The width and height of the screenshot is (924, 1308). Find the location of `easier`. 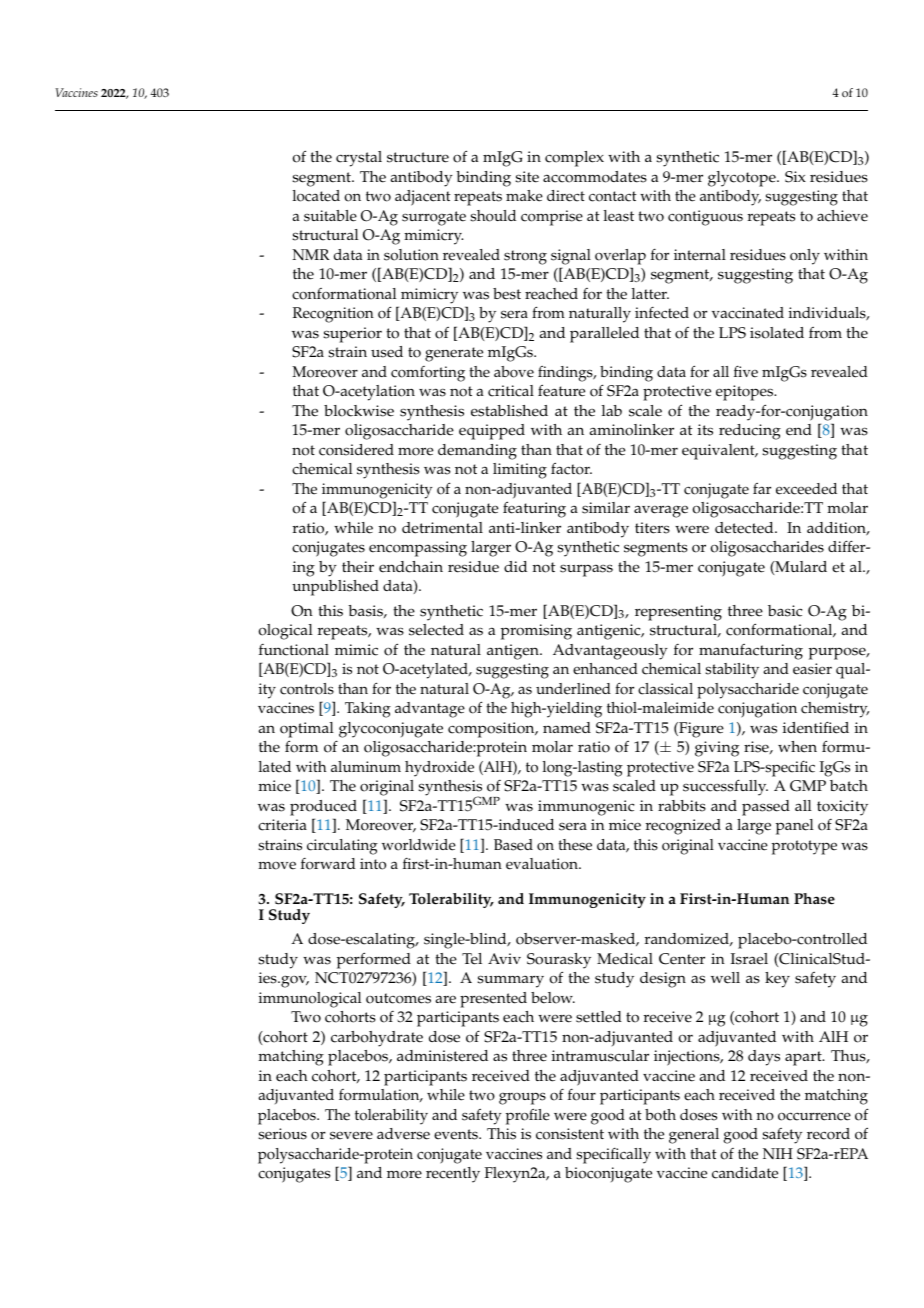

easier is located at coordinates (812, 669).
